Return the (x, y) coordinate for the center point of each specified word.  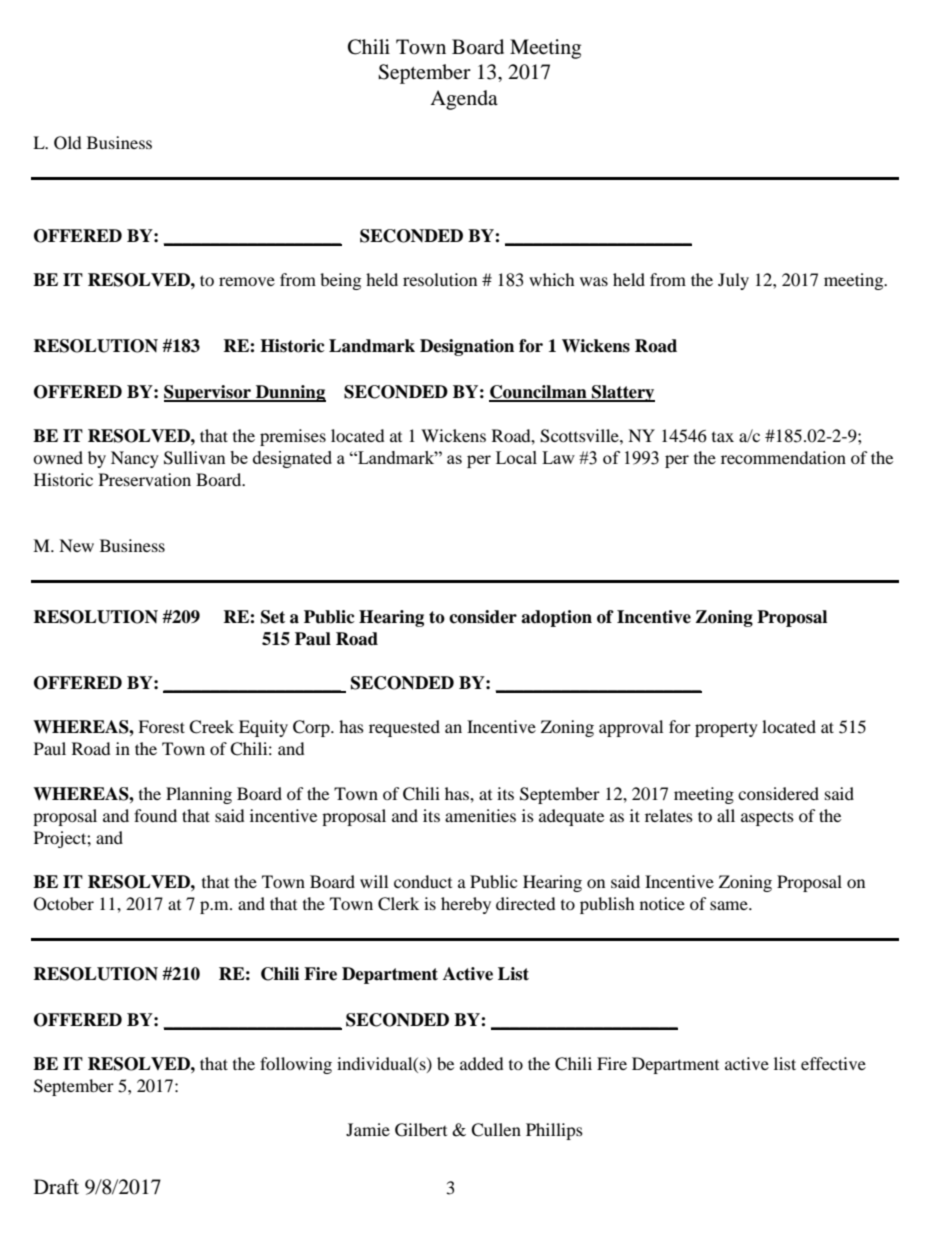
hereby (466, 905)
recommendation (783, 457)
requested (404, 728)
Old (68, 143)
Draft (56, 1186)
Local (516, 457)
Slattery (622, 393)
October (64, 904)
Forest (161, 726)
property (726, 730)
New (76, 545)
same (730, 905)
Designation (467, 347)
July (733, 281)
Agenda (464, 100)
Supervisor (208, 393)
